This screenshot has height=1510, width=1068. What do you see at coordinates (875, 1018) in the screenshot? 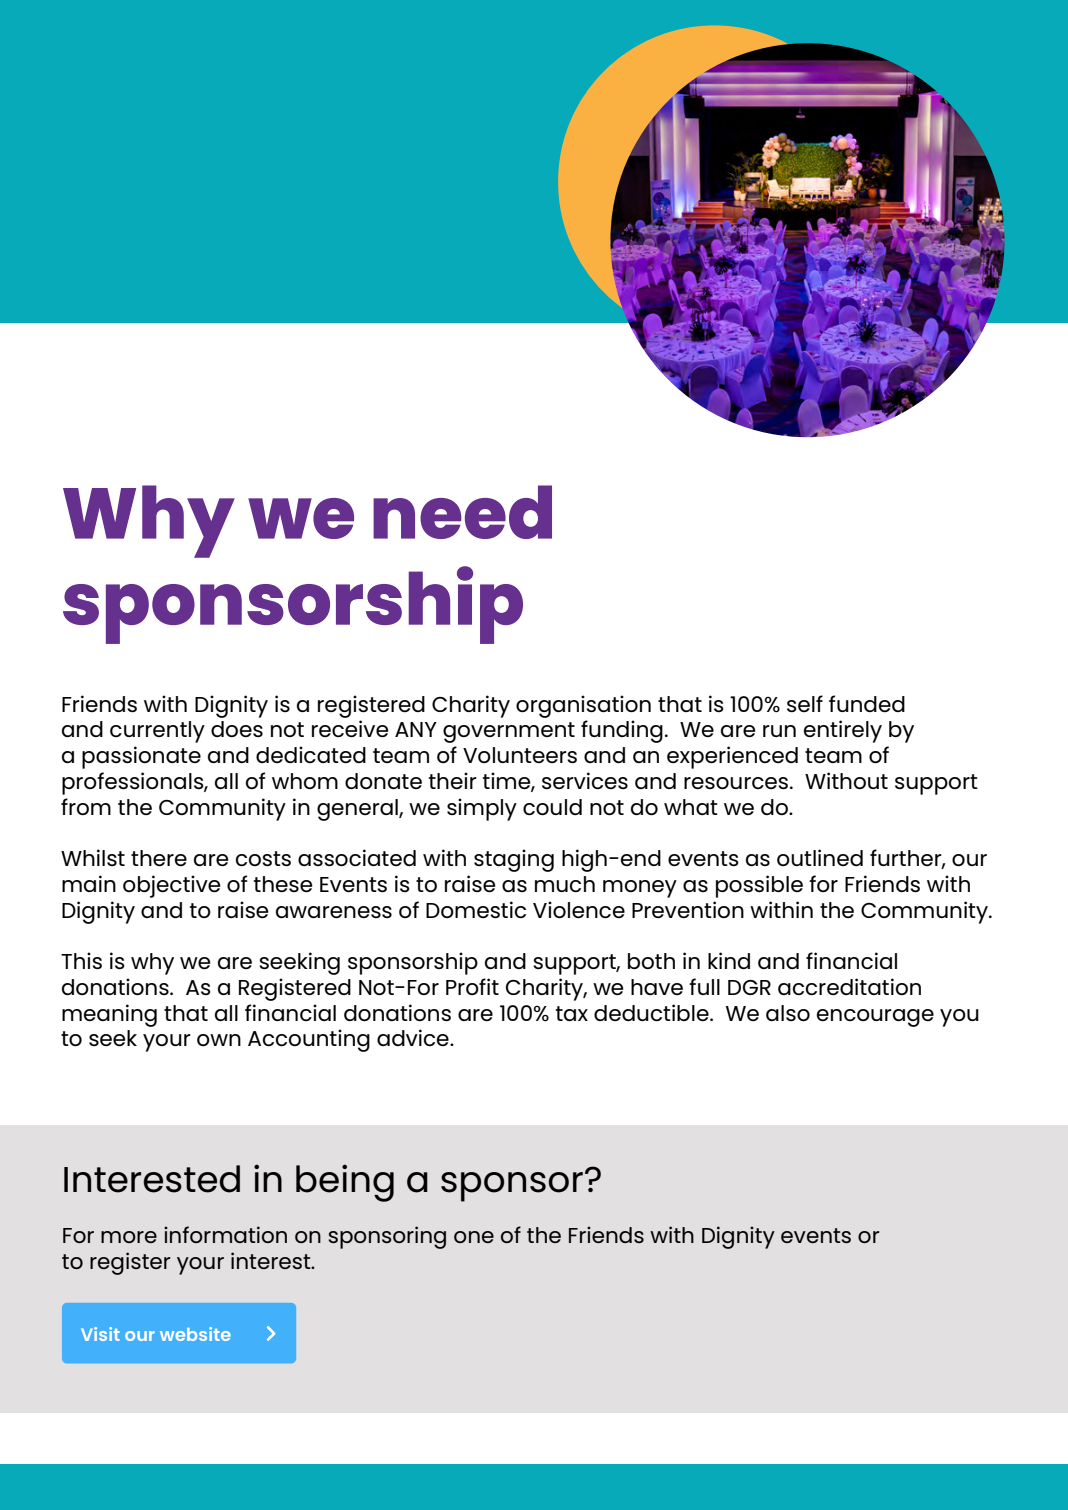
I see `encourage` at bounding box center [875, 1018].
